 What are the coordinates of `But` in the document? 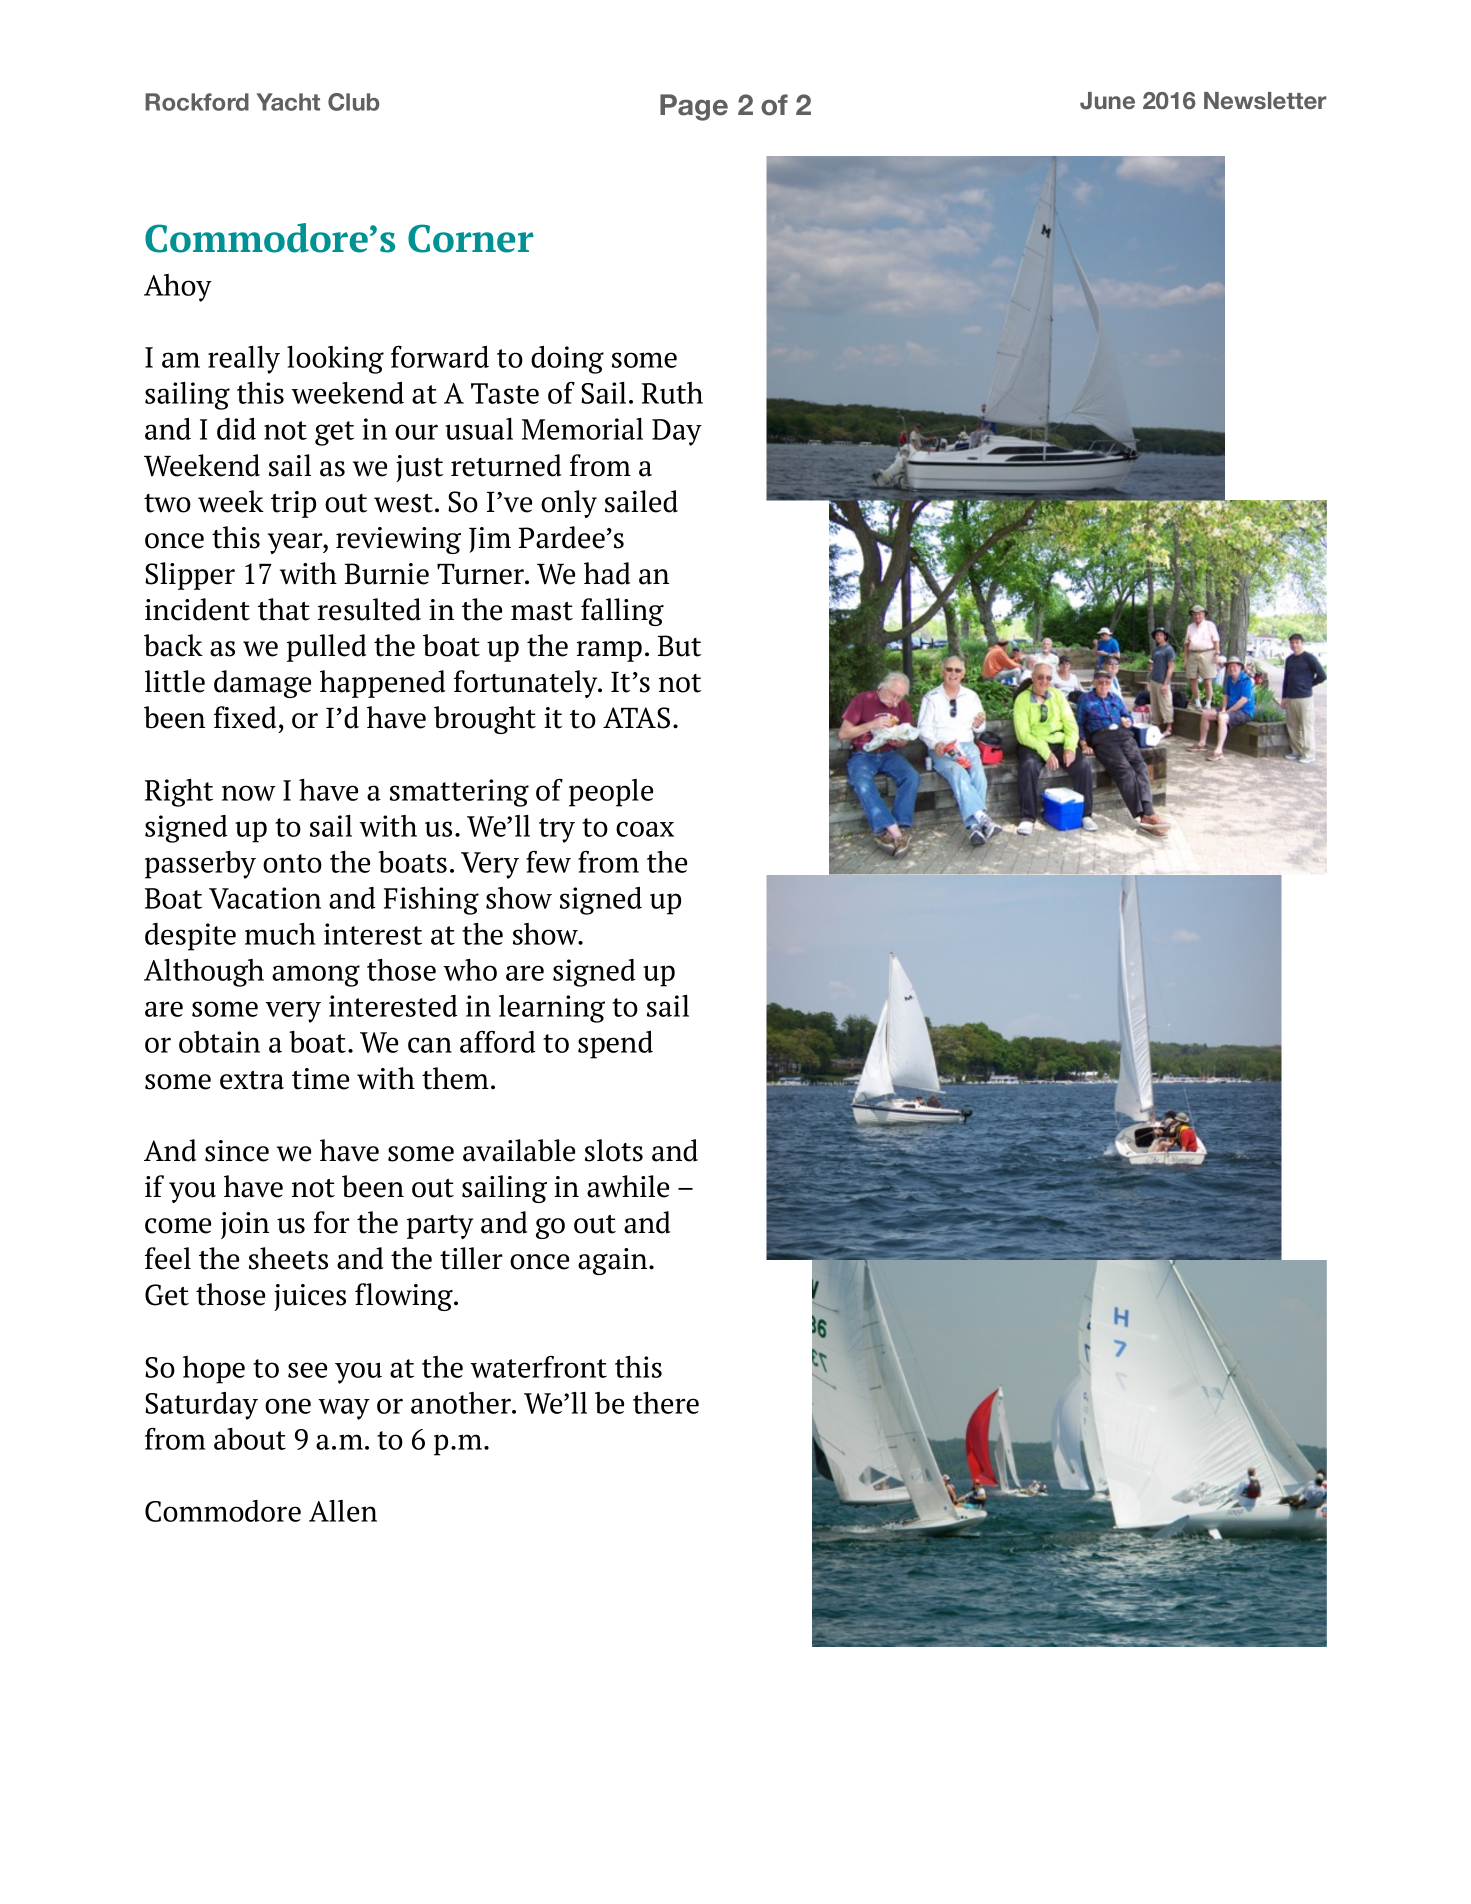 It's located at (679, 646).
